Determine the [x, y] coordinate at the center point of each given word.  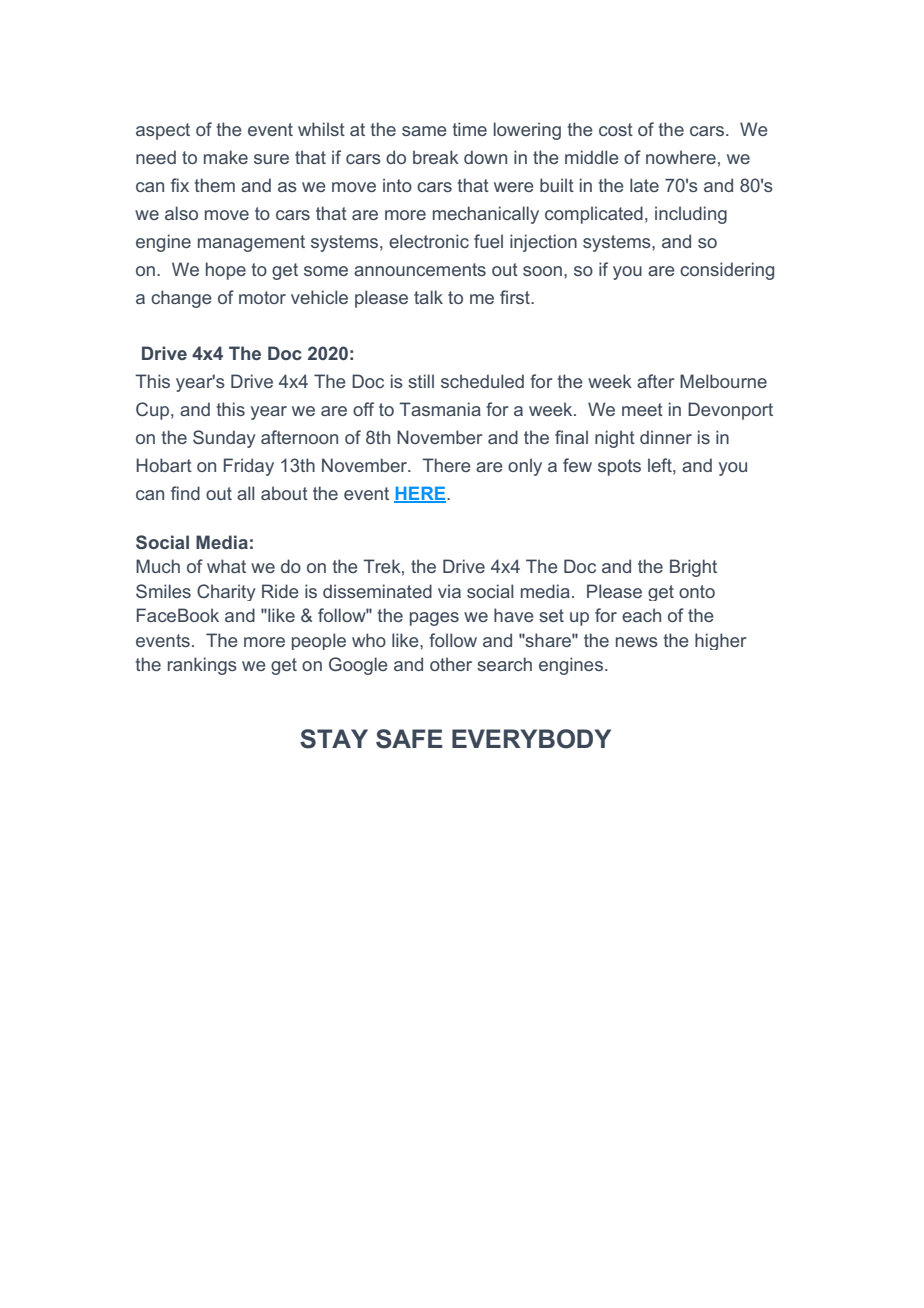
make [226, 157]
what [226, 566]
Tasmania [440, 409]
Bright [693, 568]
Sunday [224, 439]
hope [226, 271]
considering [727, 271]
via [449, 591]
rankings [202, 666]
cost [616, 129]
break [436, 157]
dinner [666, 437]
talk [428, 297]
